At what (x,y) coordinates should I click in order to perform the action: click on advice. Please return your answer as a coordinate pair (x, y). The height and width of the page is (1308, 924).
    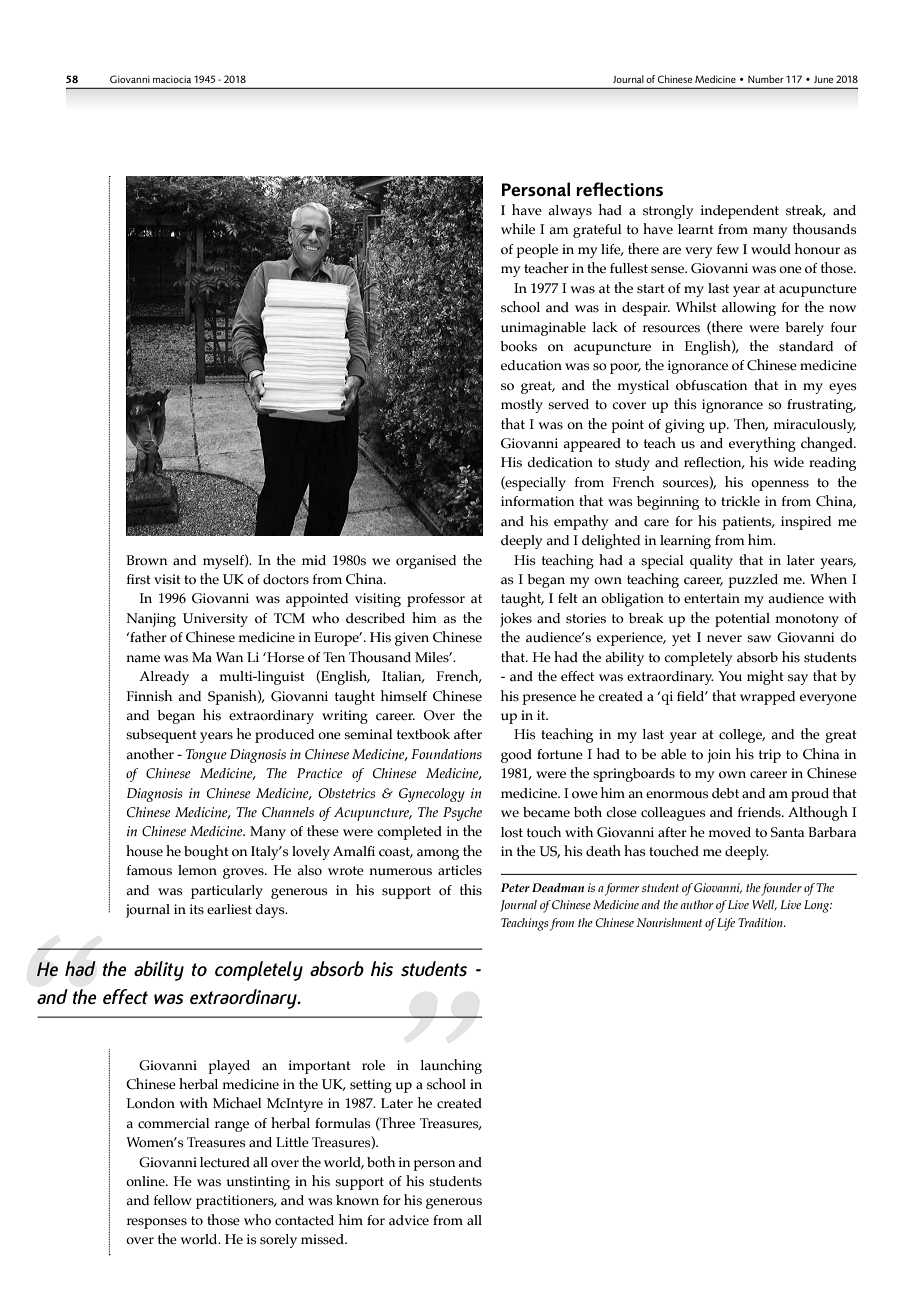
    Looking at the image, I should click on (409, 1220).
